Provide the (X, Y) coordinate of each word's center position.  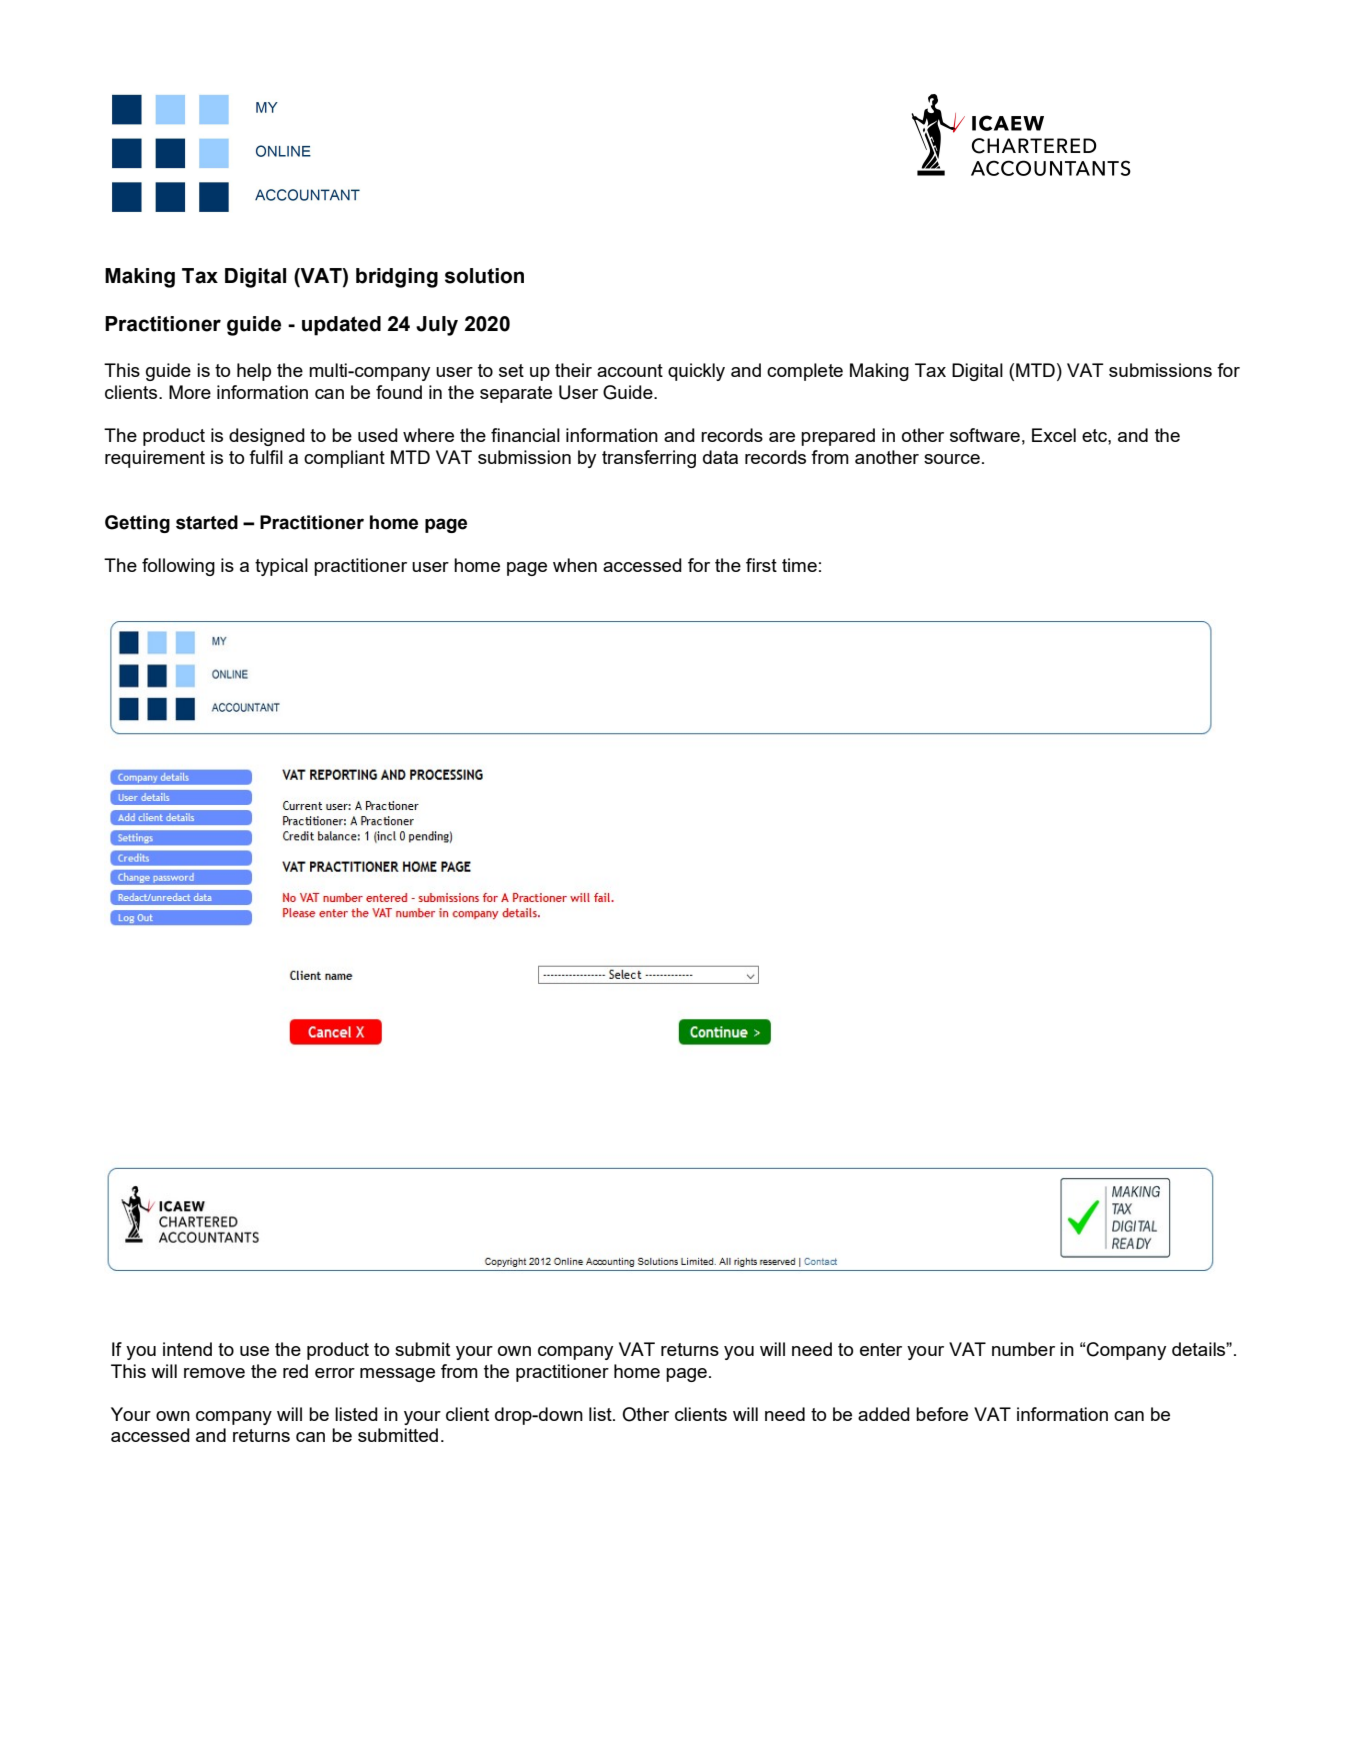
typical (281, 567)
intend (187, 1349)
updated (341, 326)
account (630, 370)
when (575, 565)
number (1023, 1349)
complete (805, 372)
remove (214, 1373)
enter (881, 1349)
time (799, 565)
